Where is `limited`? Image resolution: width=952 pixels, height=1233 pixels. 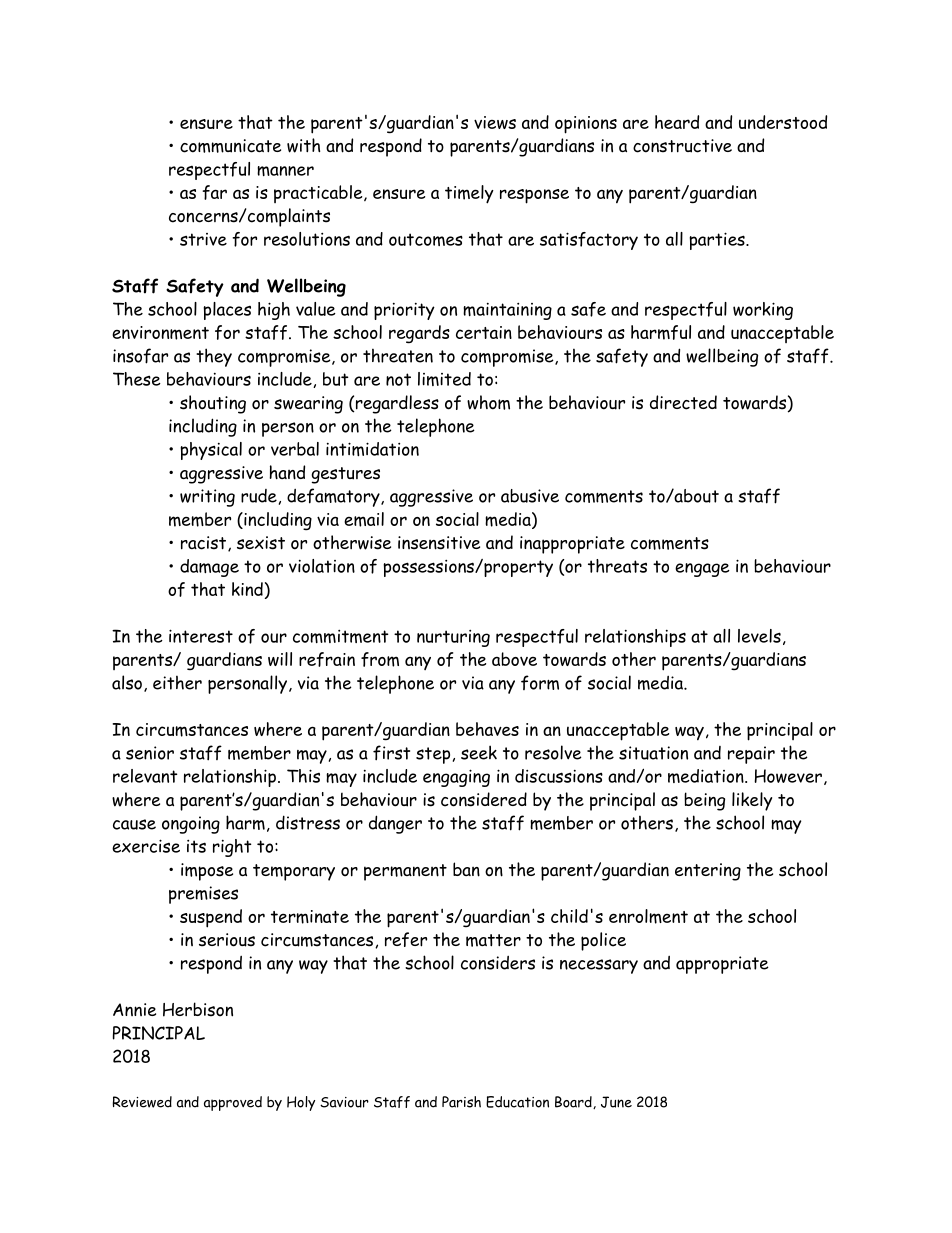
limited is located at coordinates (444, 379).
